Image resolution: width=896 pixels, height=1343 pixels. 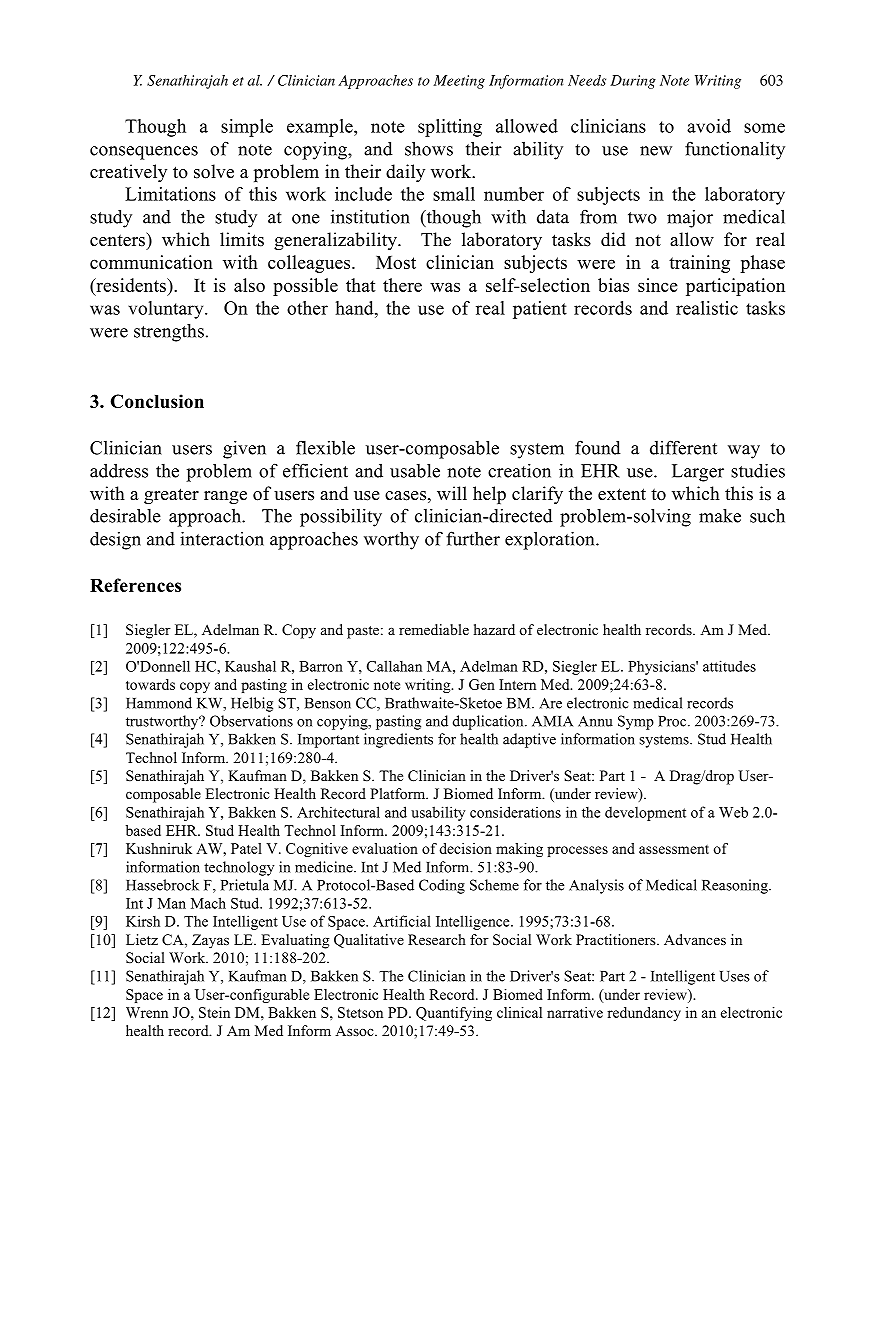 What do you see at coordinates (709, 126) in the screenshot?
I see `avoid` at bounding box center [709, 126].
